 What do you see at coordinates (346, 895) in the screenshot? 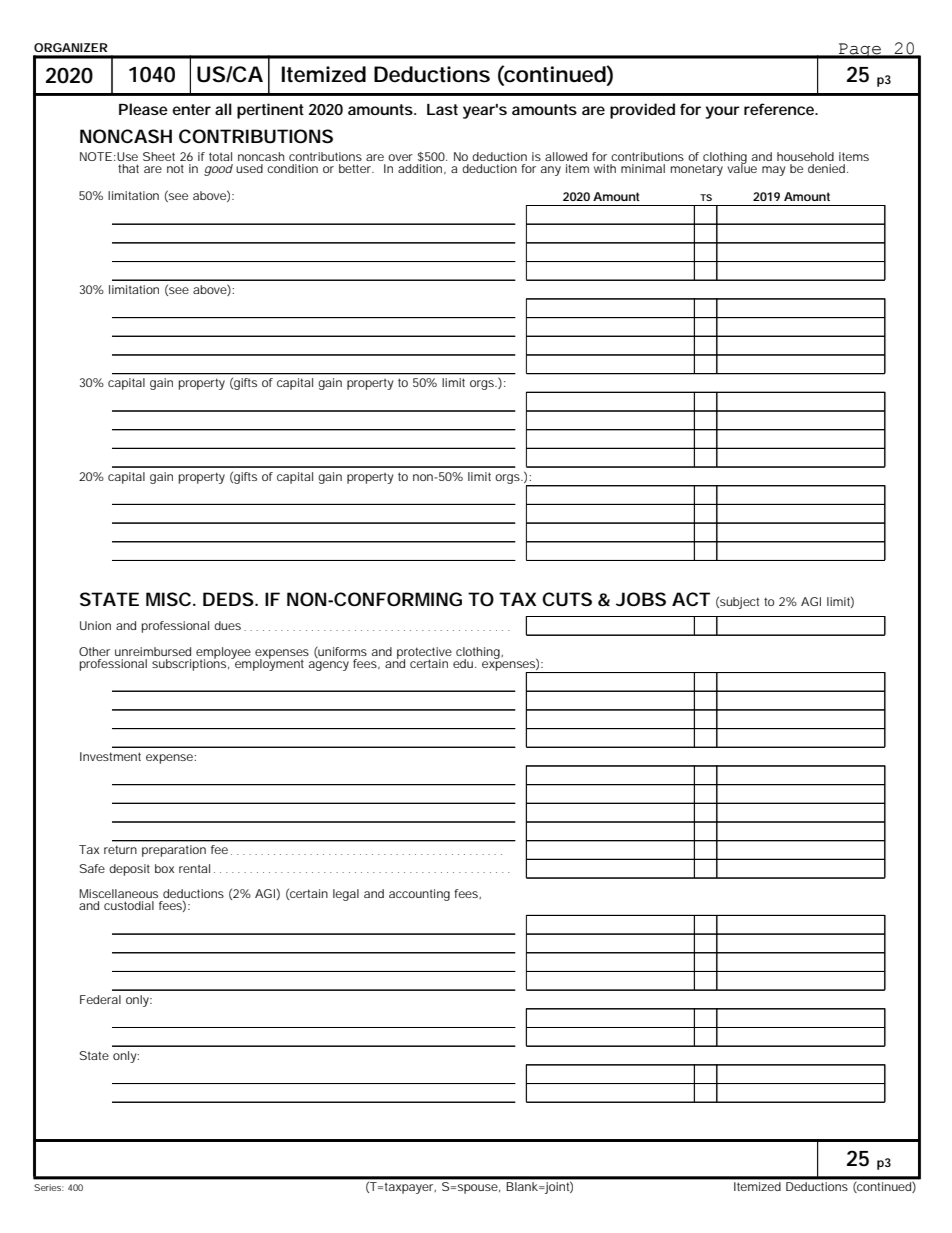
I see `legal` at bounding box center [346, 895].
